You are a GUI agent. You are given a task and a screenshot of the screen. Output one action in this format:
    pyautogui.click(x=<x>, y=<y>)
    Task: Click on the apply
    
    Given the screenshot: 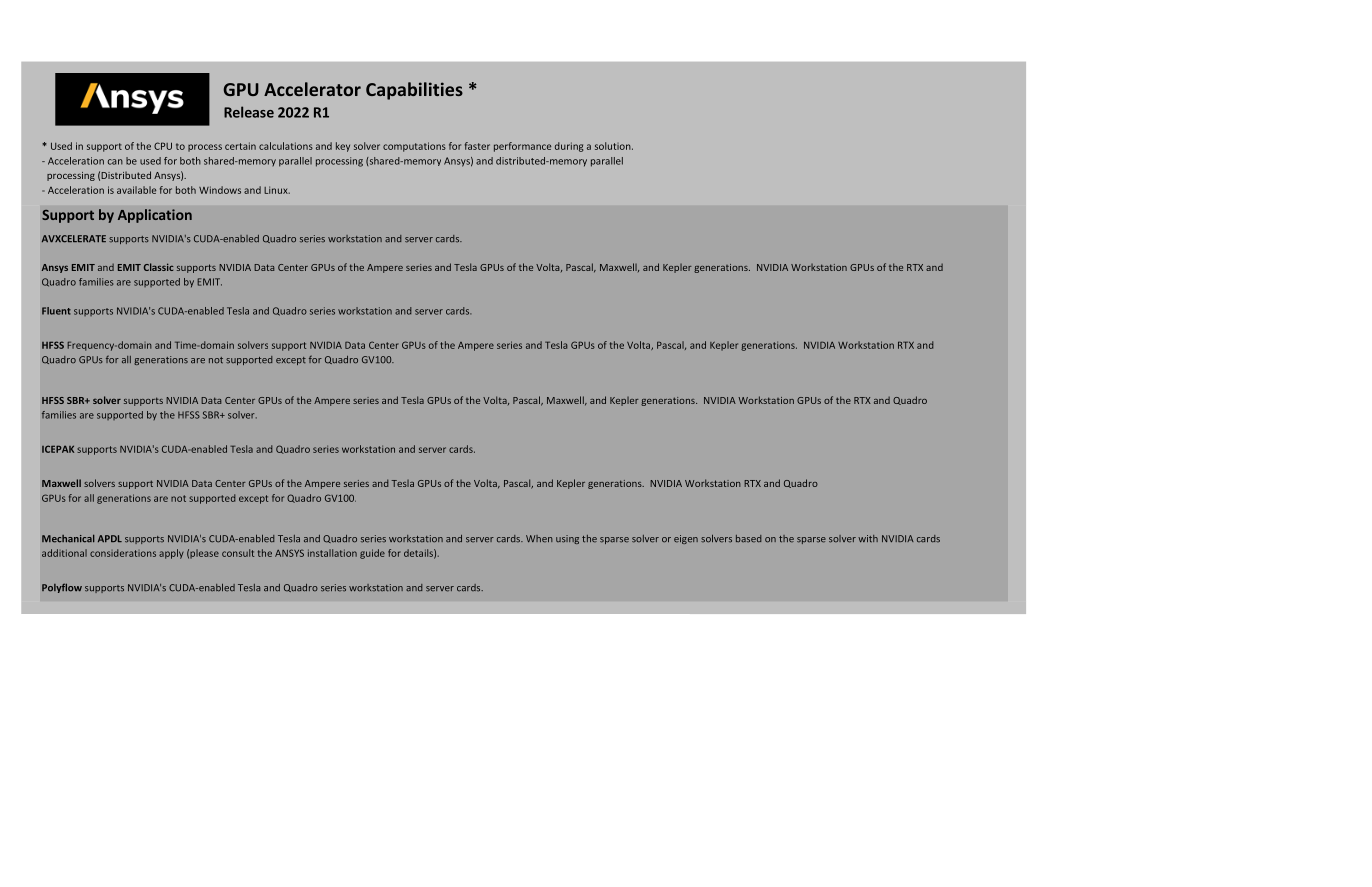 What is the action you would take?
    pyautogui.click(x=171, y=554)
